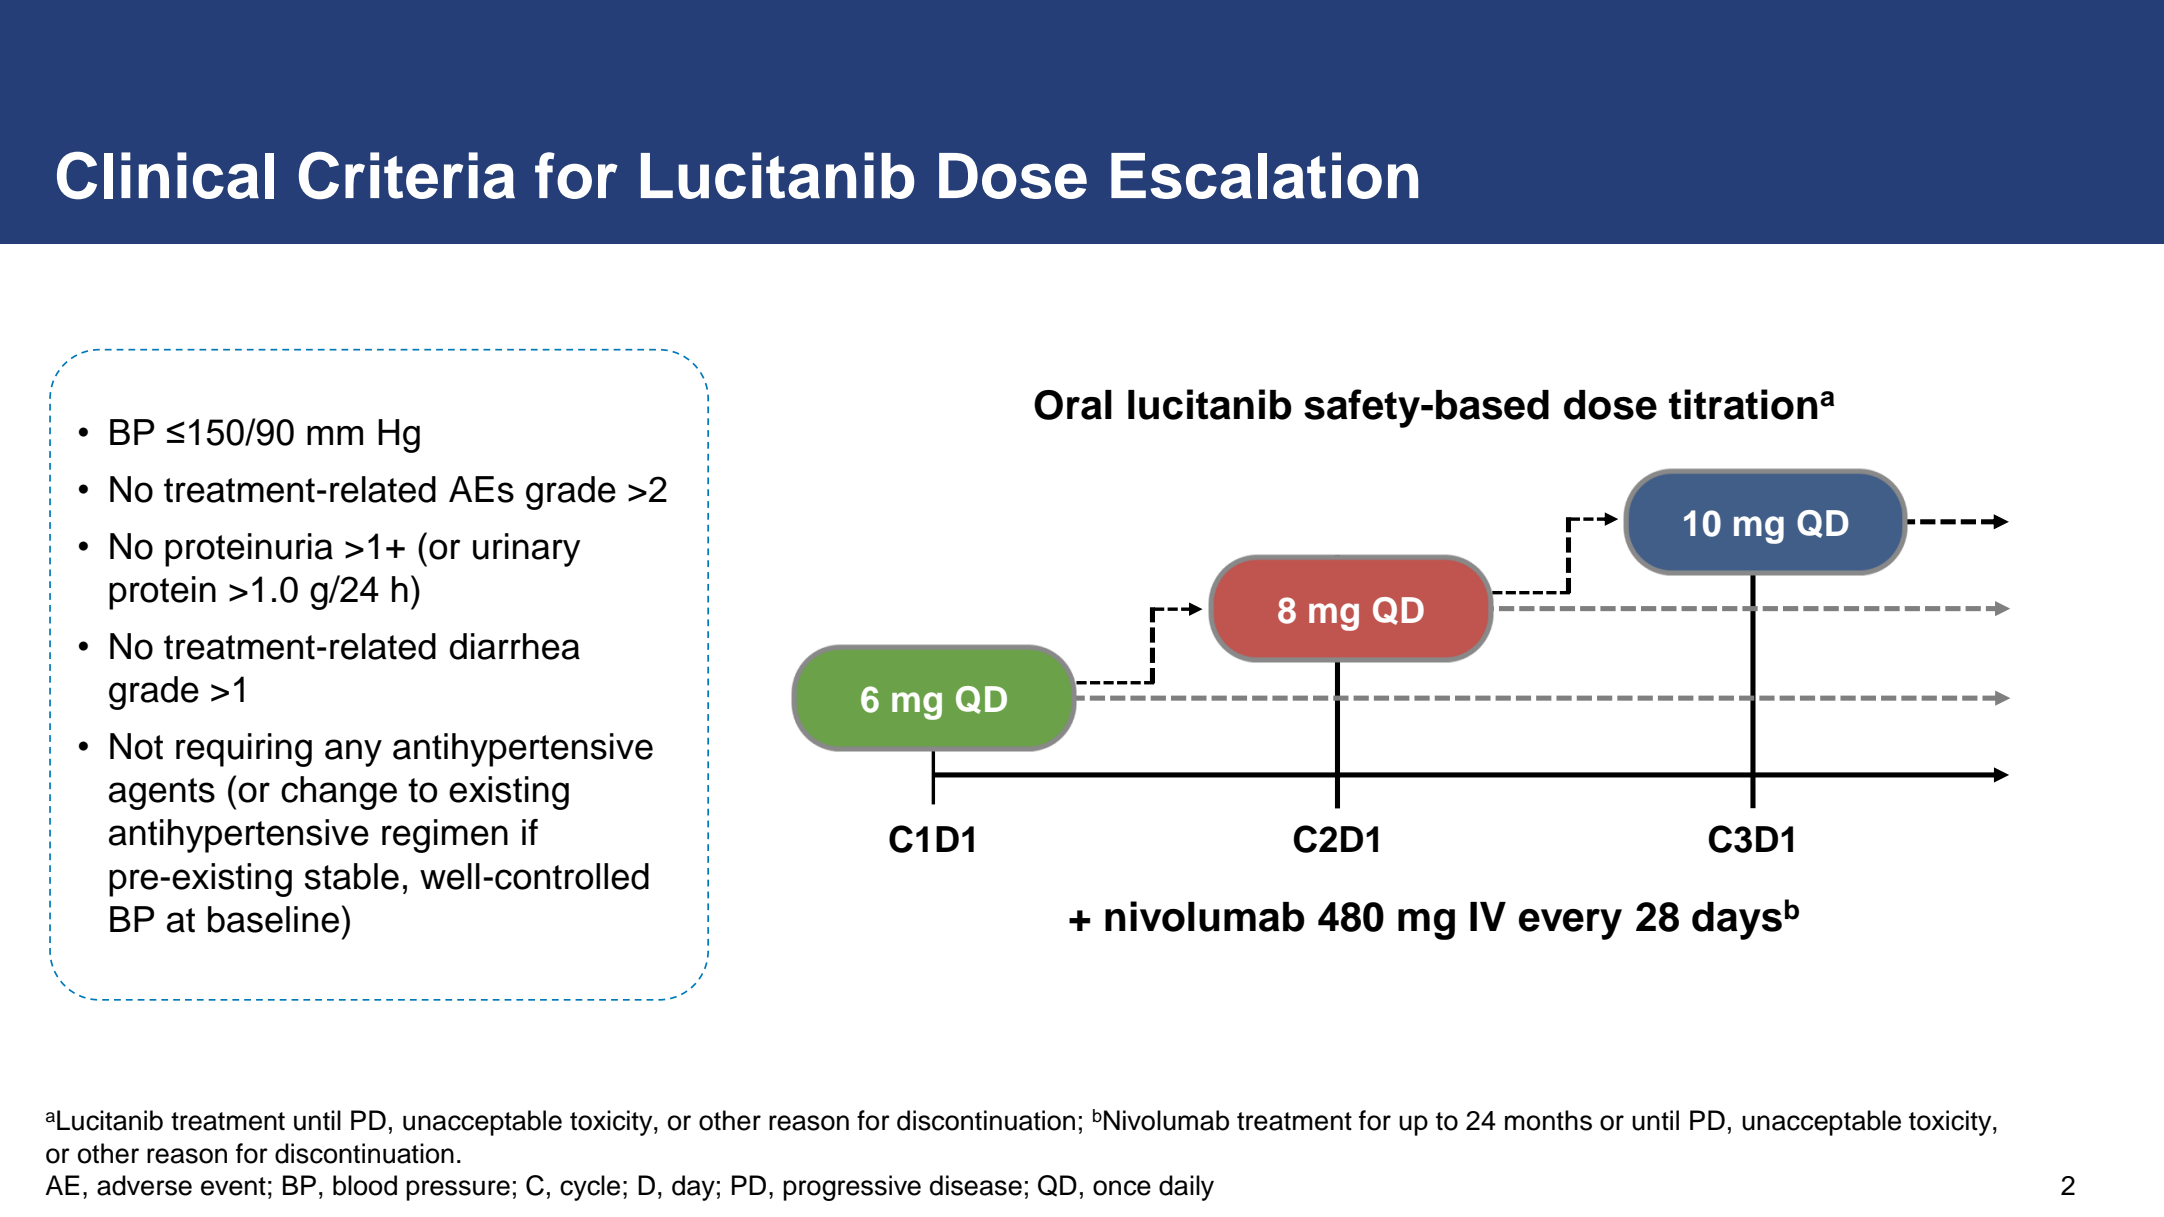 This screenshot has height=1217, width=2164. Describe the element at coordinates (526, 550) in the screenshot. I see `urinary` at that location.
